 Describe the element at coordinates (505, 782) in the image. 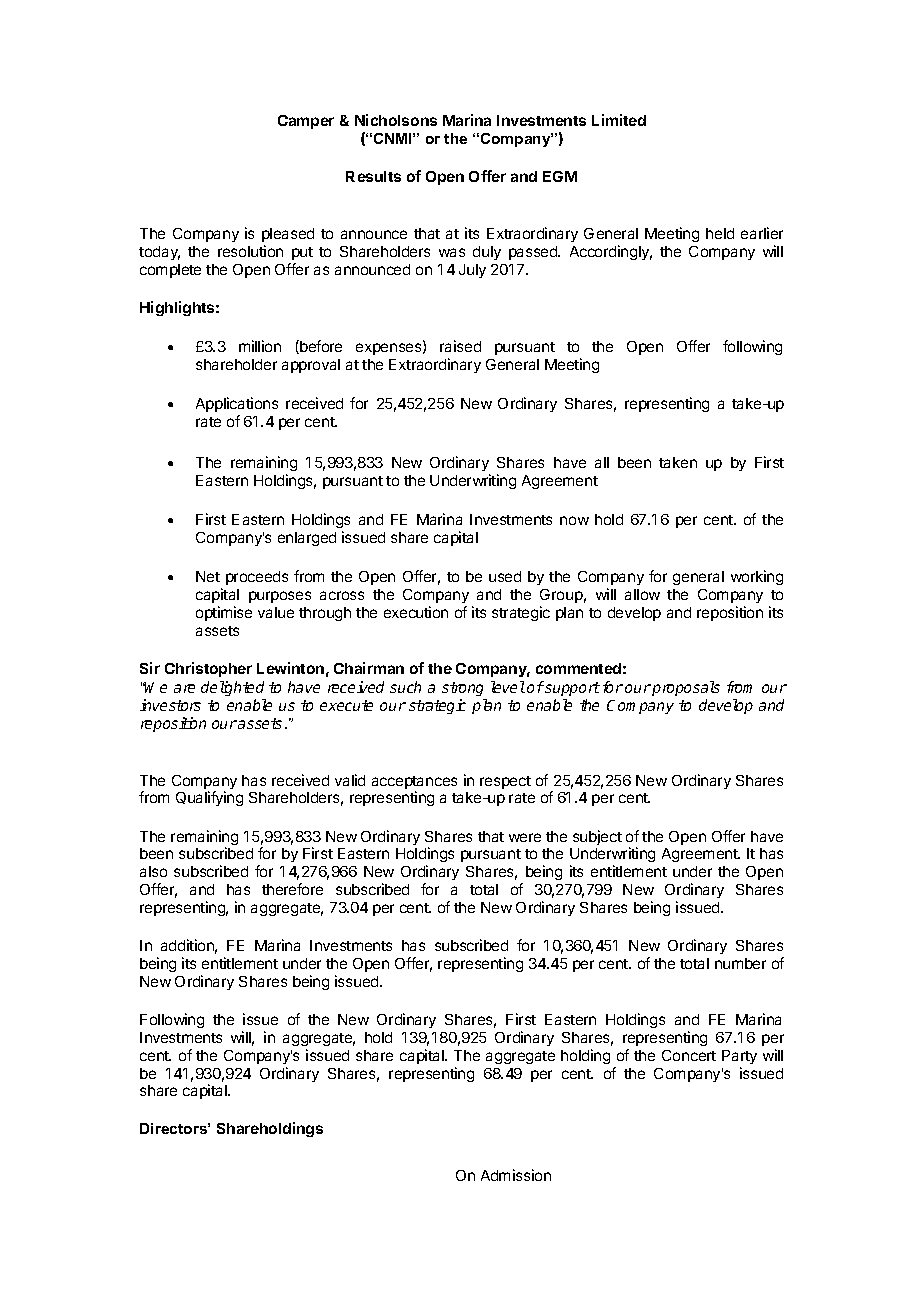

I see `respect` at that location.
